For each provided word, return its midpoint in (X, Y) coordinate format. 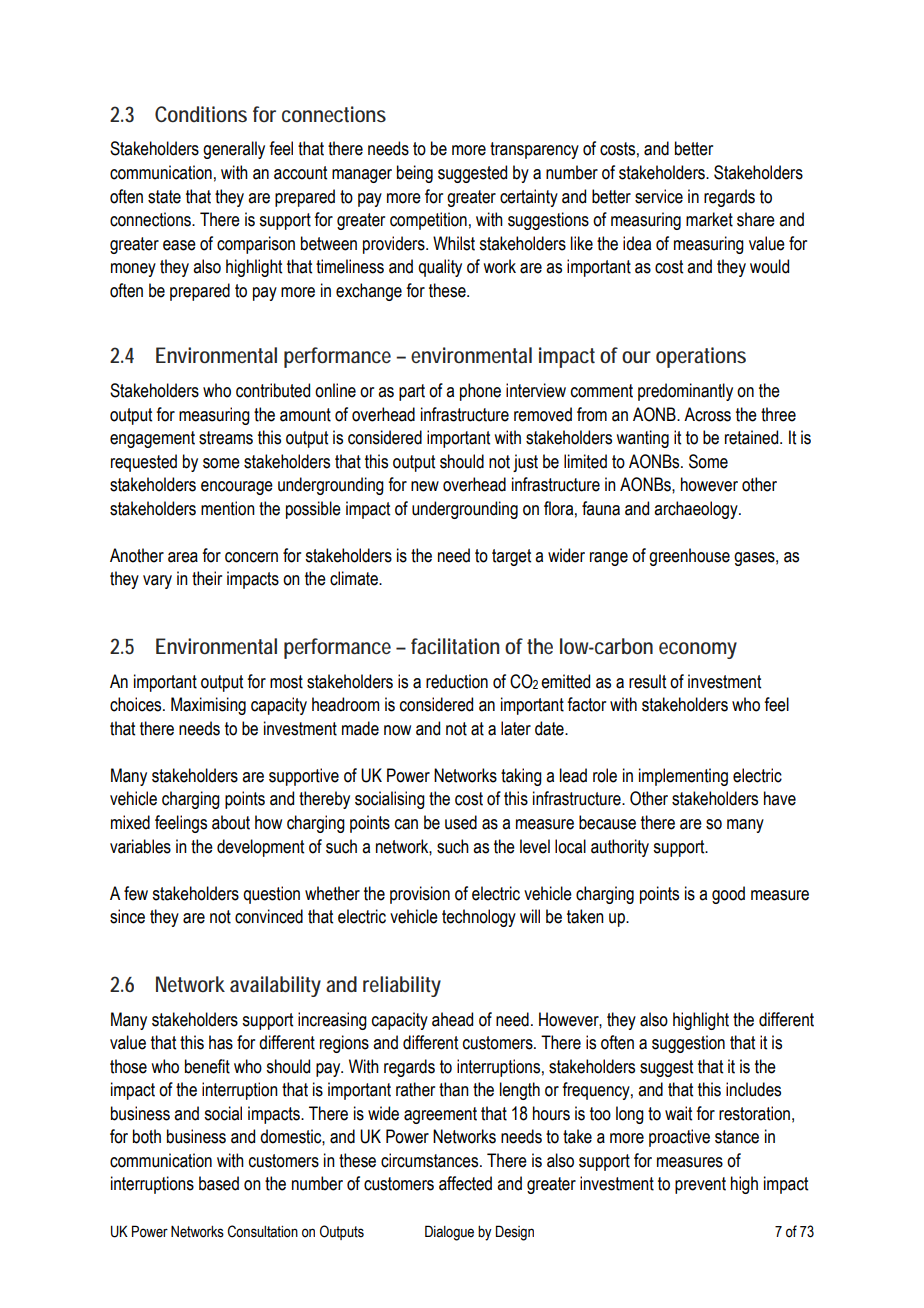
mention (228, 508)
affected (465, 1183)
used (461, 822)
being (415, 174)
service (659, 196)
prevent (700, 1185)
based (219, 1183)
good (728, 895)
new (425, 486)
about (231, 822)
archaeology (697, 510)
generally (234, 150)
